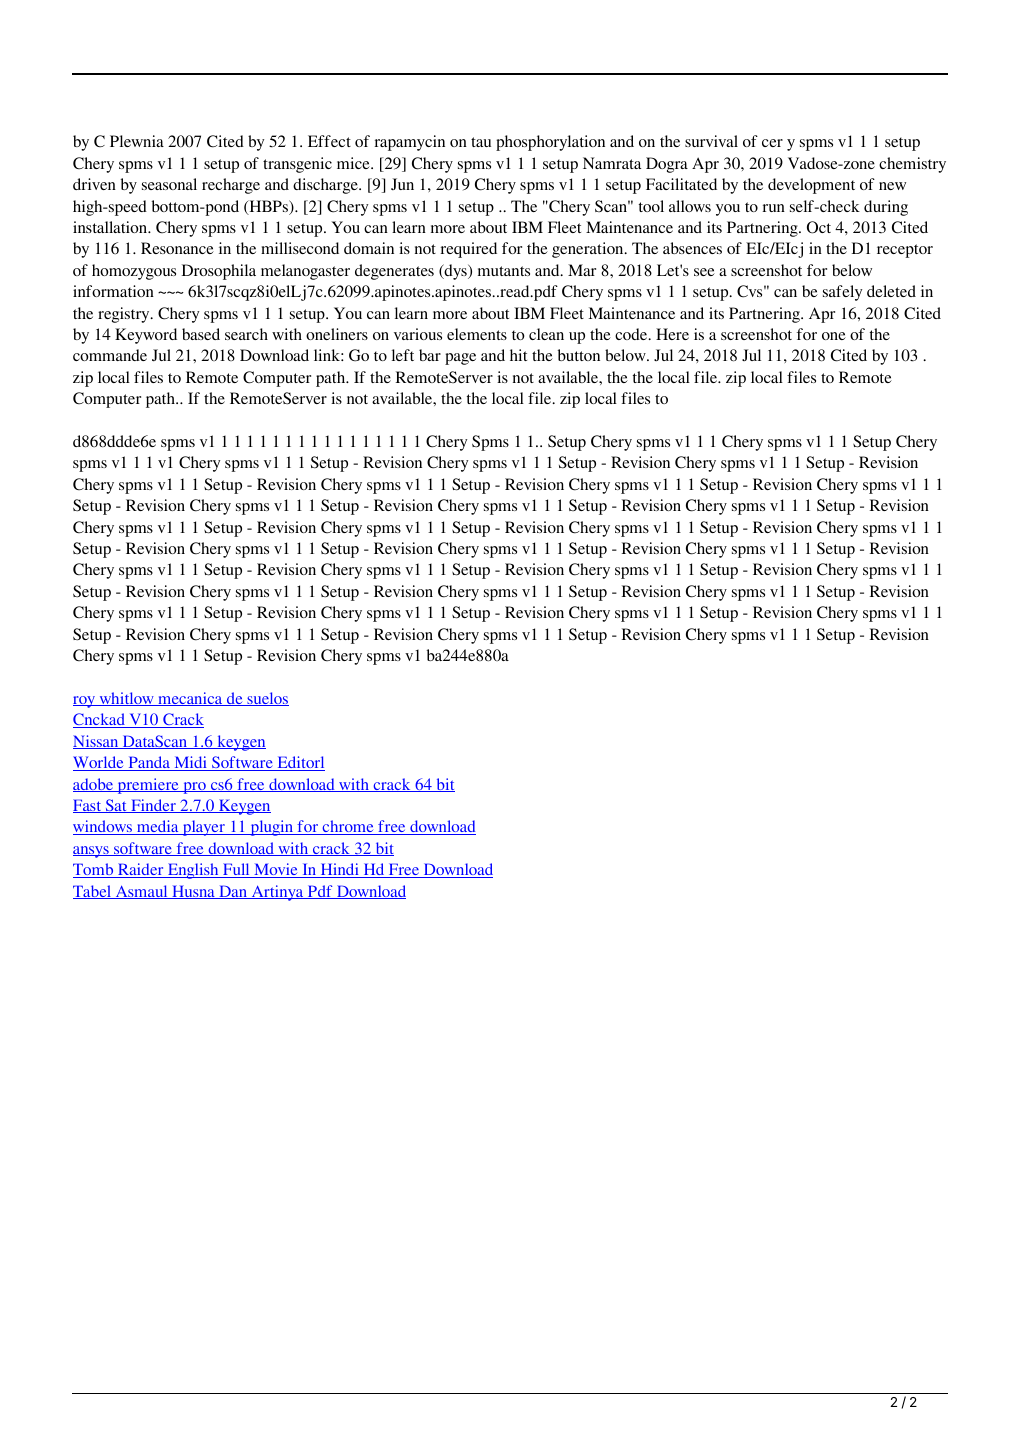 The height and width of the page is (1442, 1020). What do you see at coordinates (125, 315) in the page?
I see `registry` at bounding box center [125, 315].
